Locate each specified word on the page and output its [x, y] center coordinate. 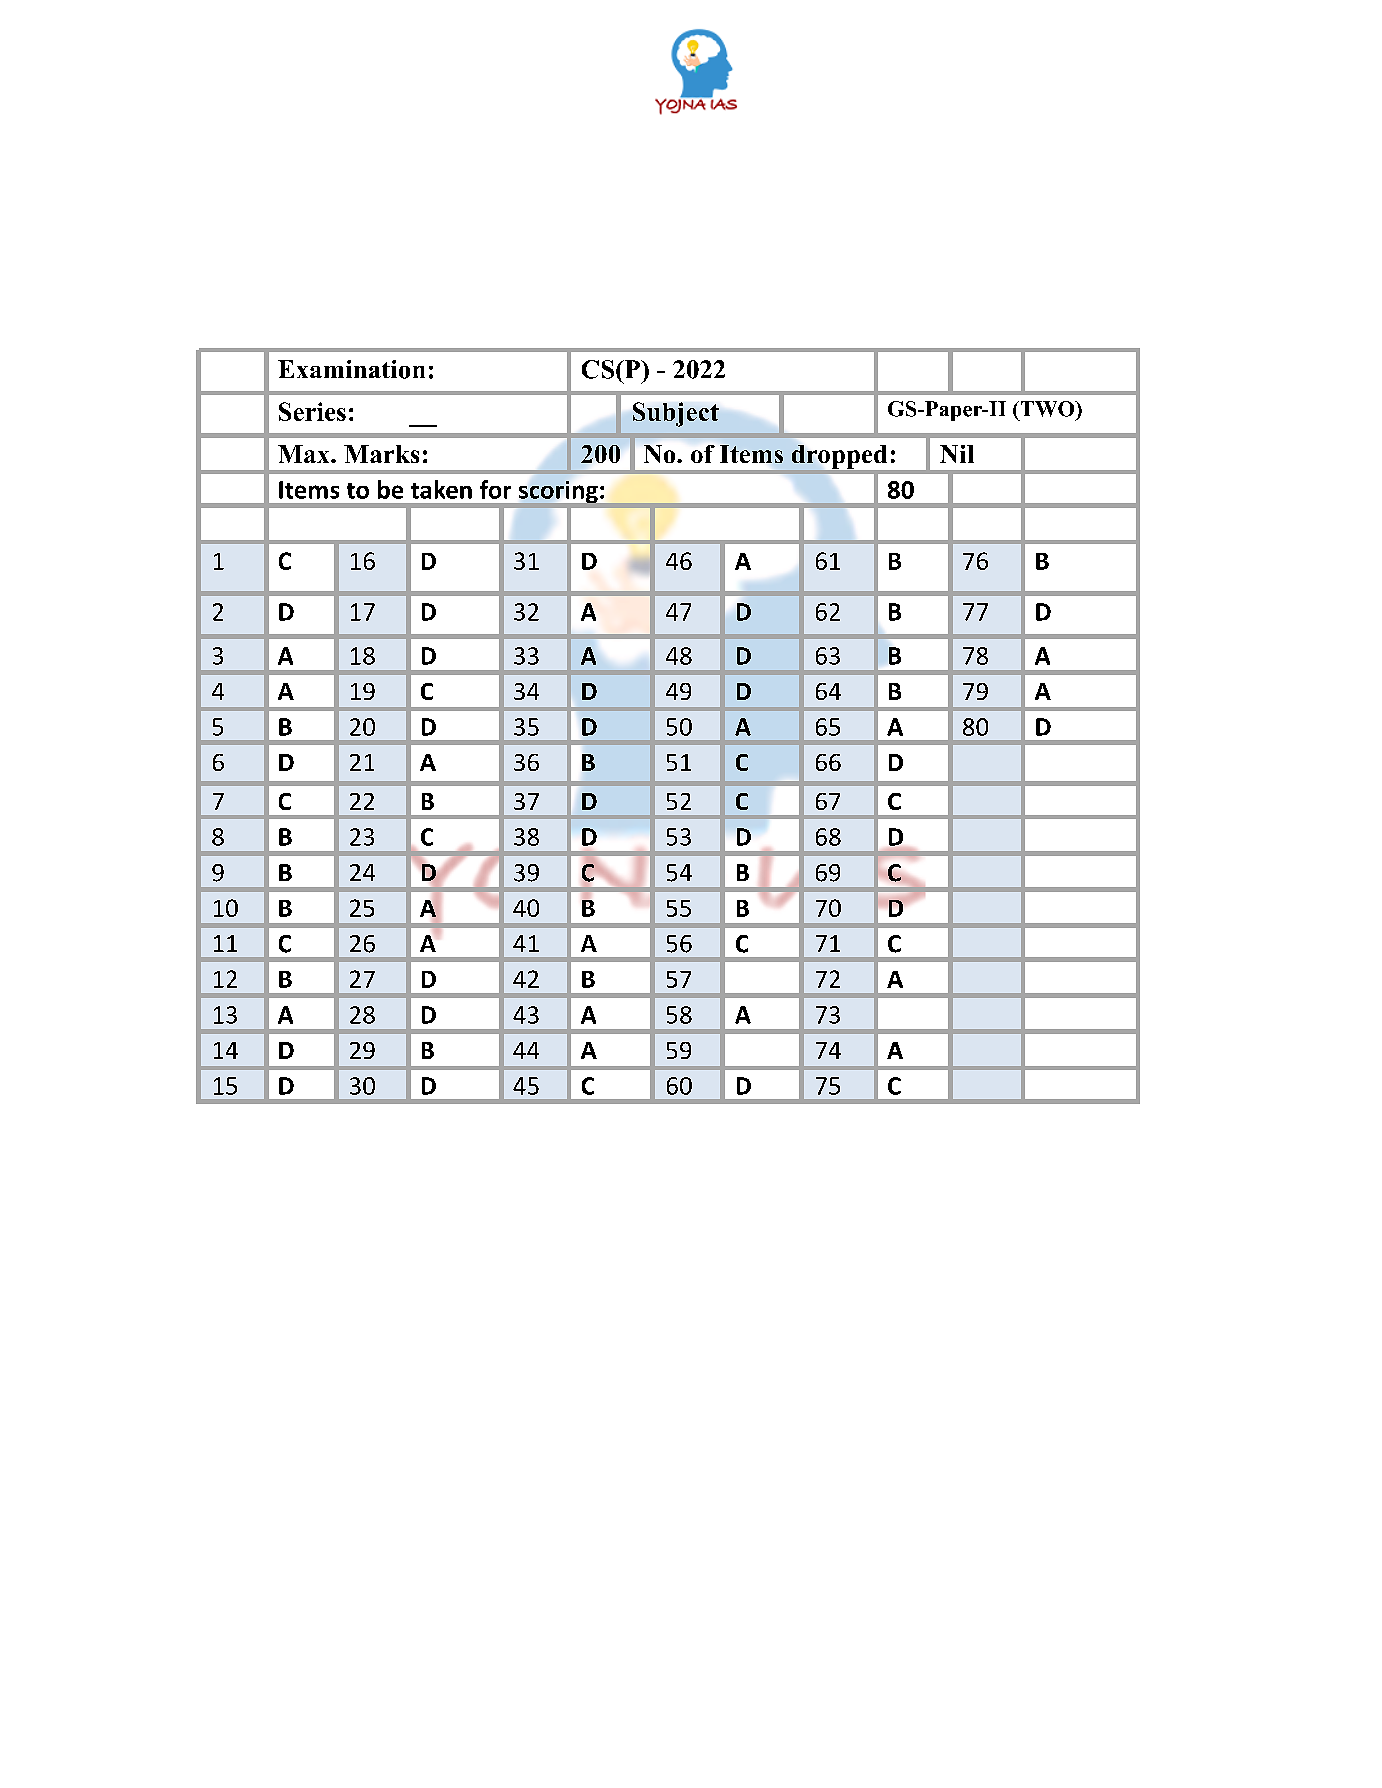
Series [312, 411]
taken [441, 489]
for [495, 489]
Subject [676, 414]
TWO [1047, 409]
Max [305, 454]
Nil [957, 454]
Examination [351, 369]
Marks [381, 454]
